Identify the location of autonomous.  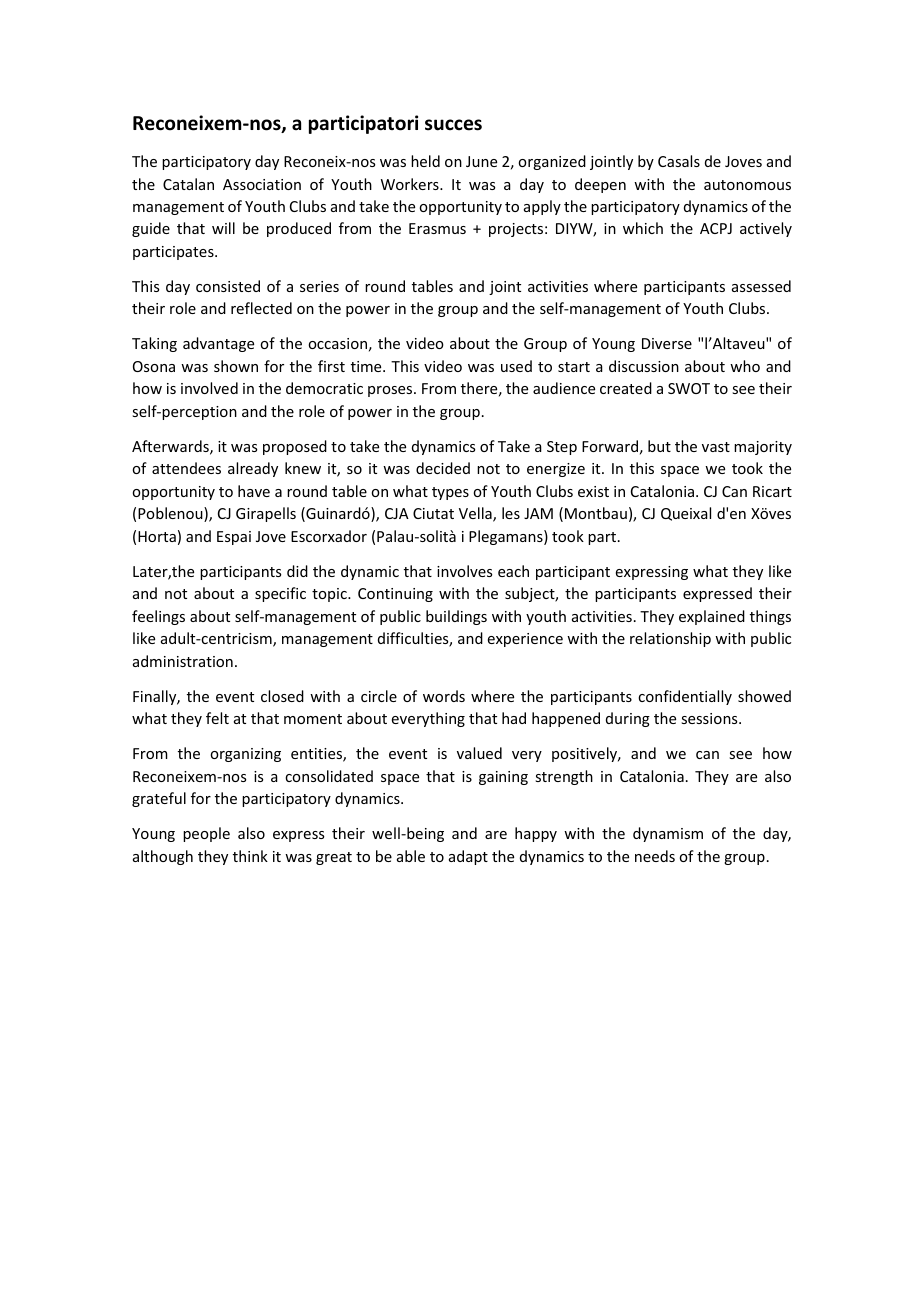
(747, 185).
